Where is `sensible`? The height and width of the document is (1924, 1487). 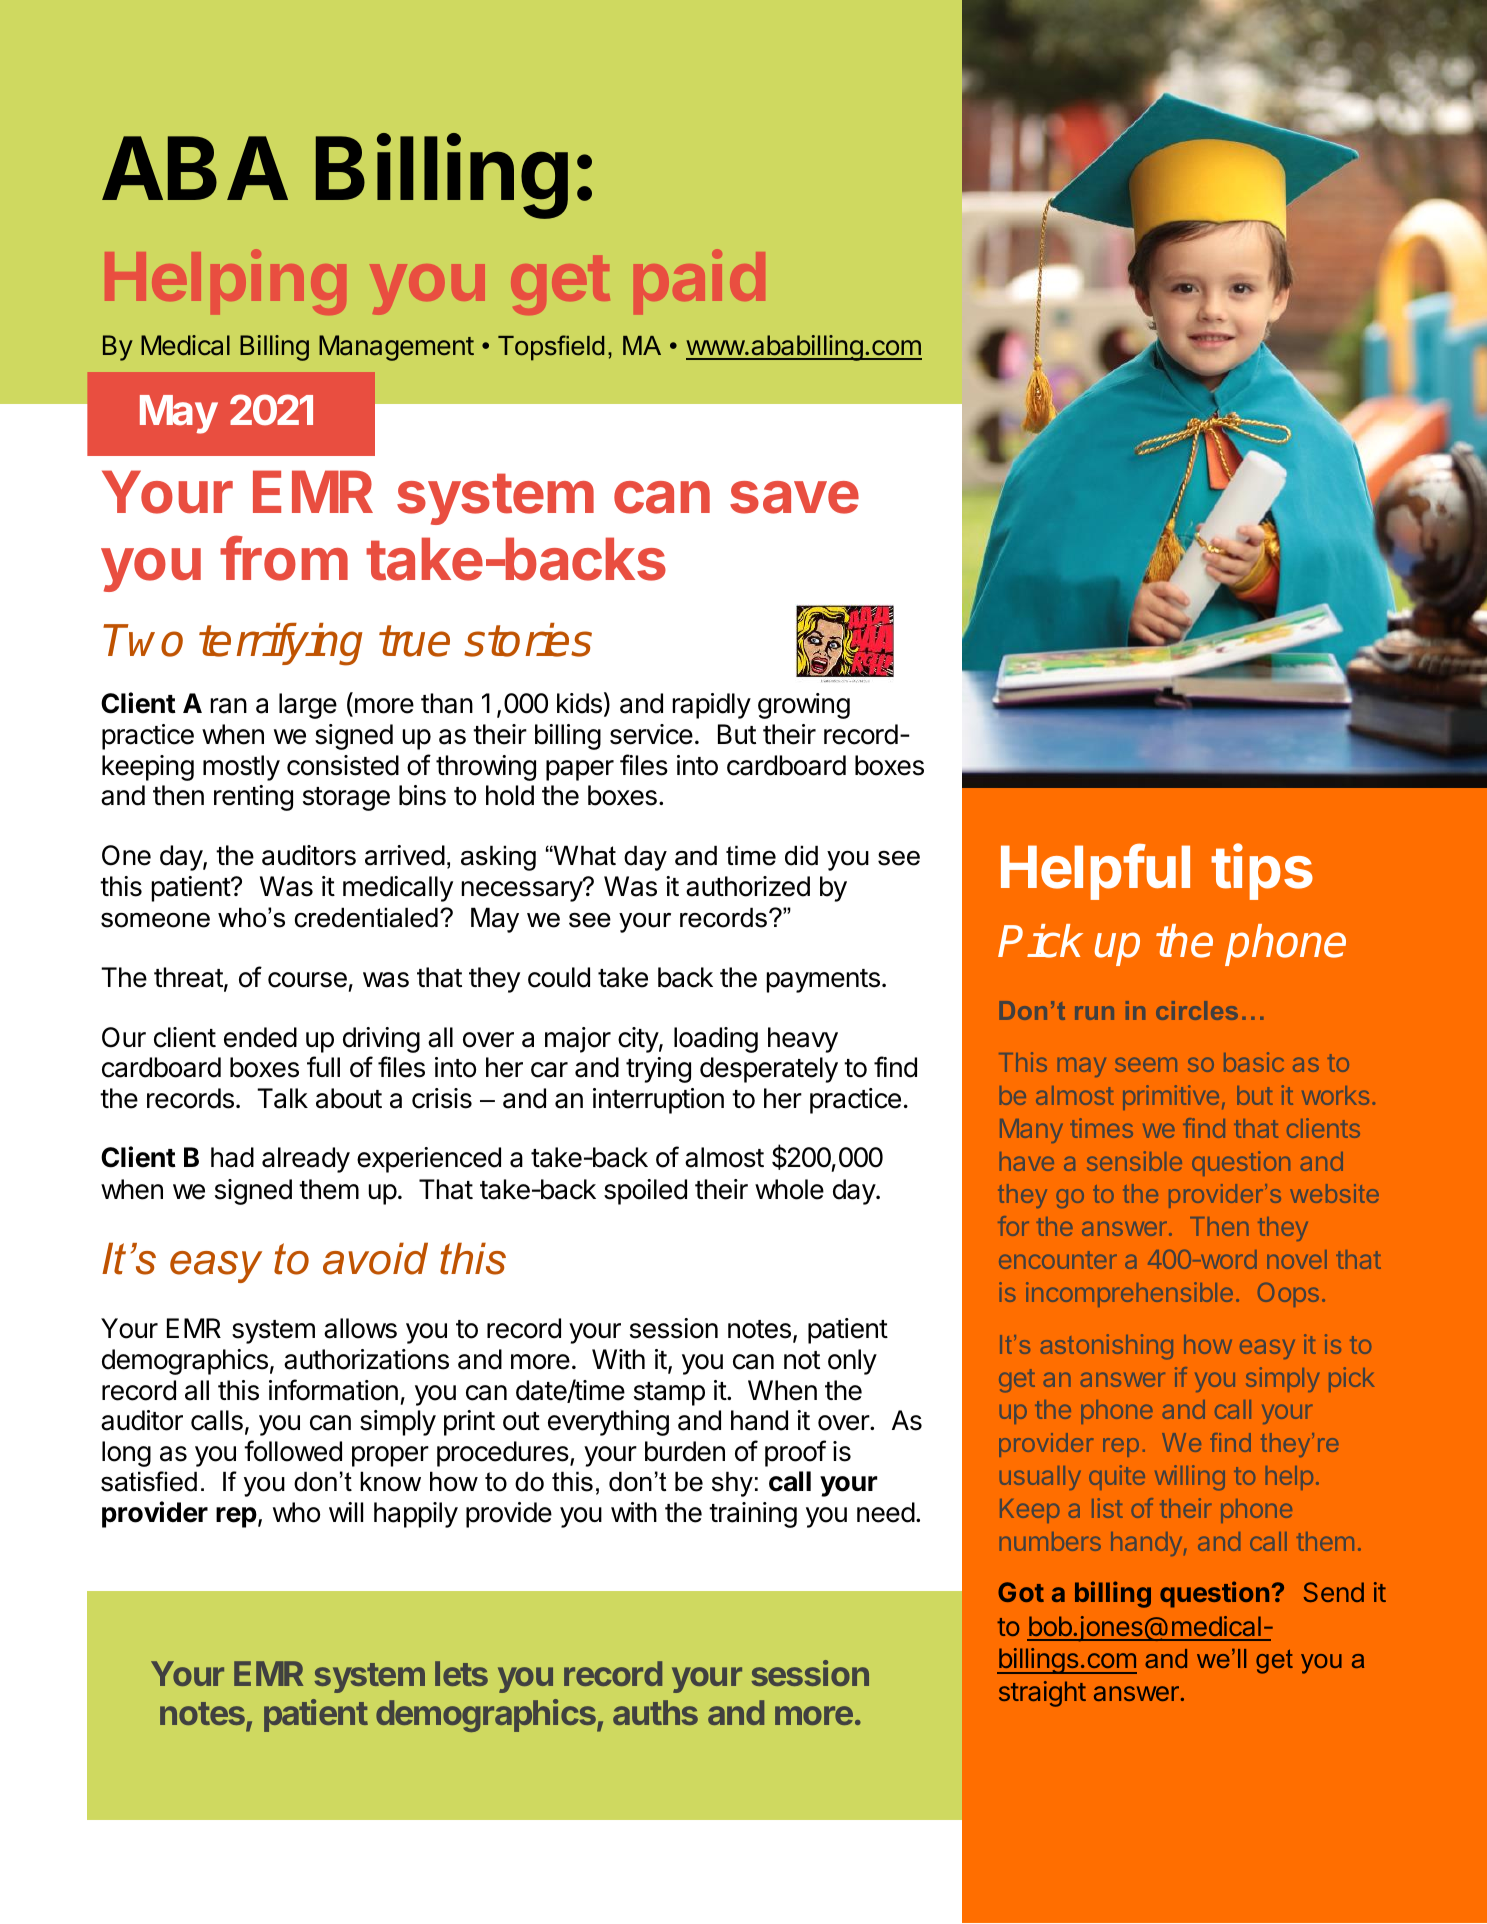
sensible is located at coordinates (1134, 1161).
